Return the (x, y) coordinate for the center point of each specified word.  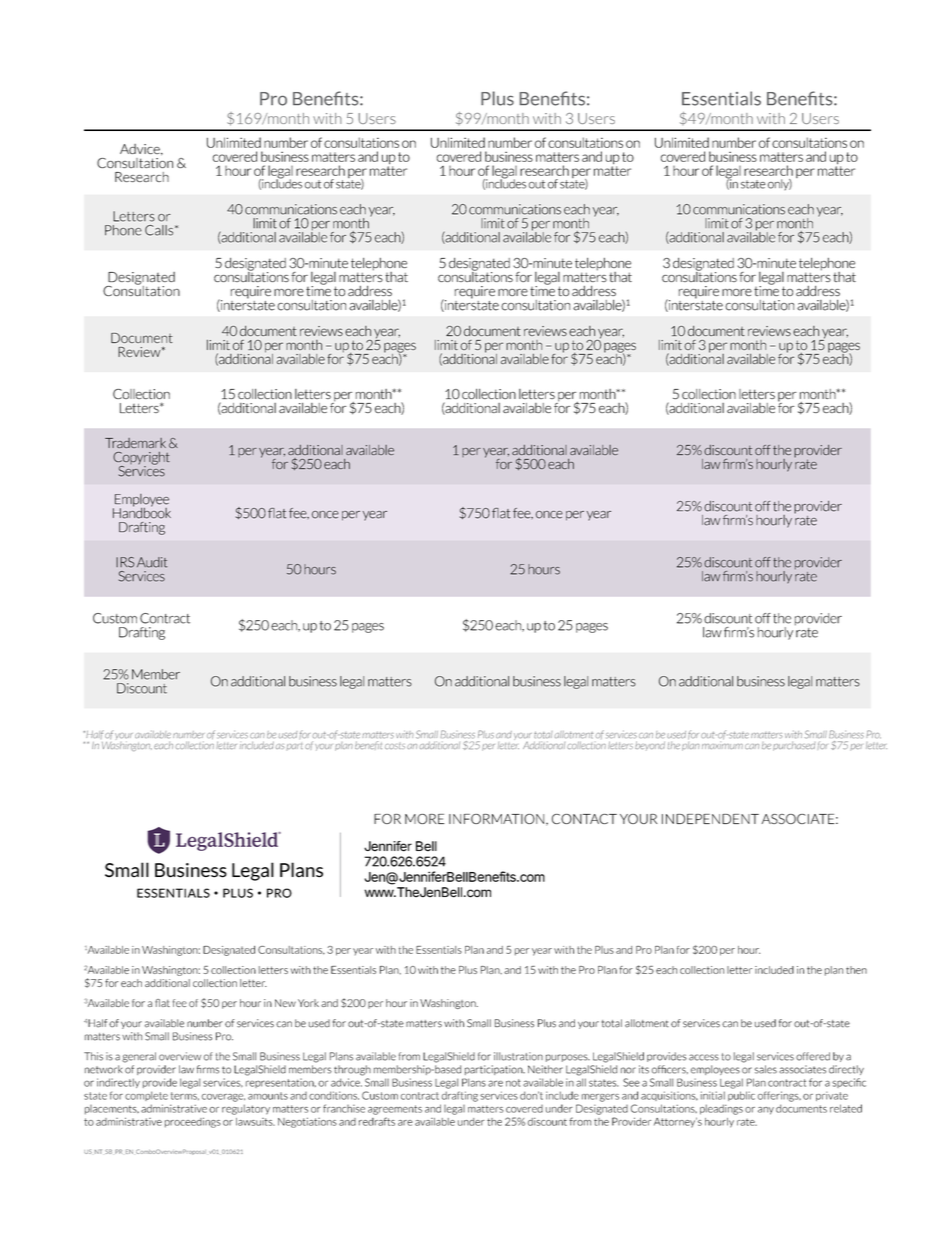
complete (146, 1096)
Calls (160, 230)
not (513, 1083)
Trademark (135, 443)
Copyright (141, 459)
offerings (779, 1096)
